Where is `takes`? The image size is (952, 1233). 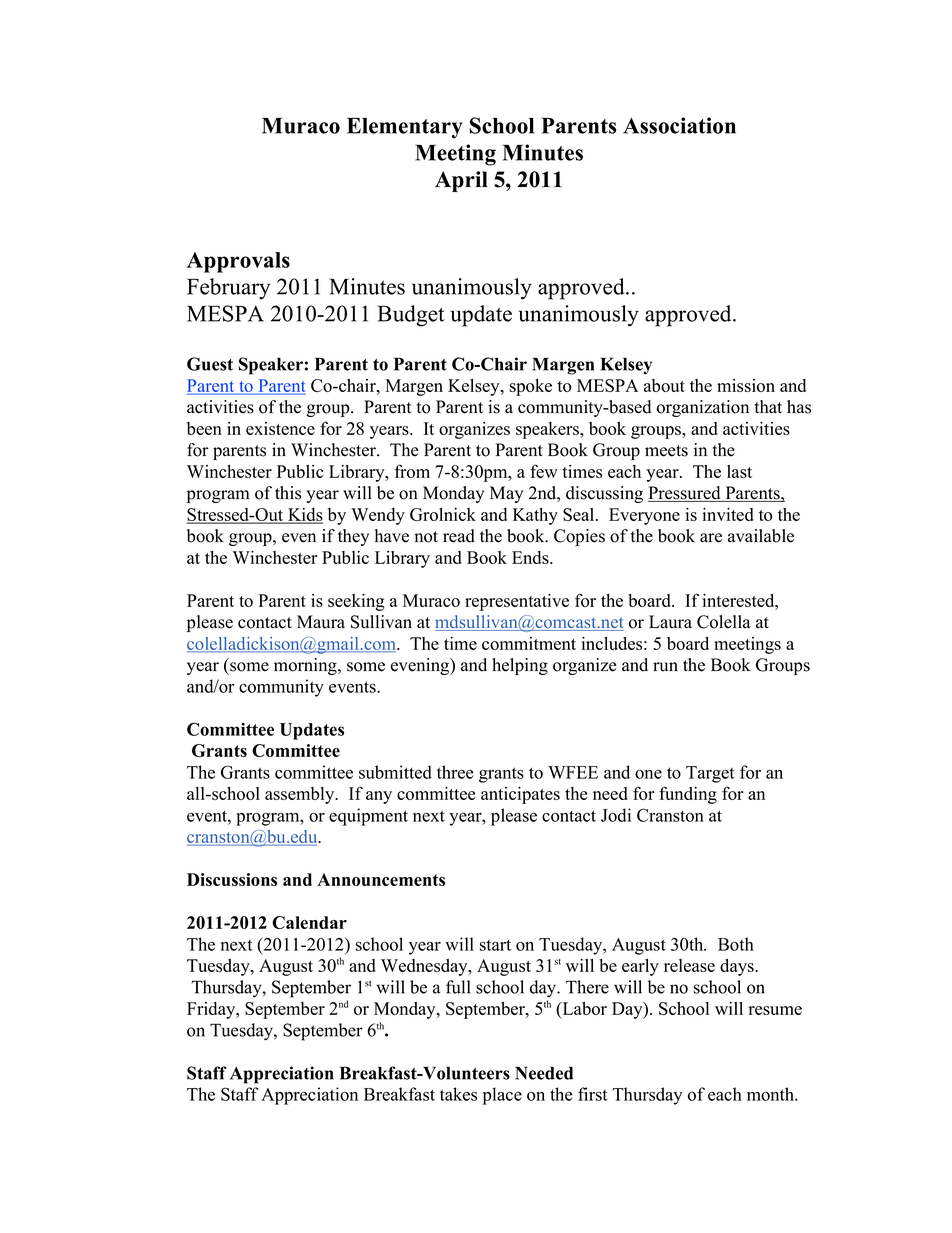 takes is located at coordinates (458, 1094).
